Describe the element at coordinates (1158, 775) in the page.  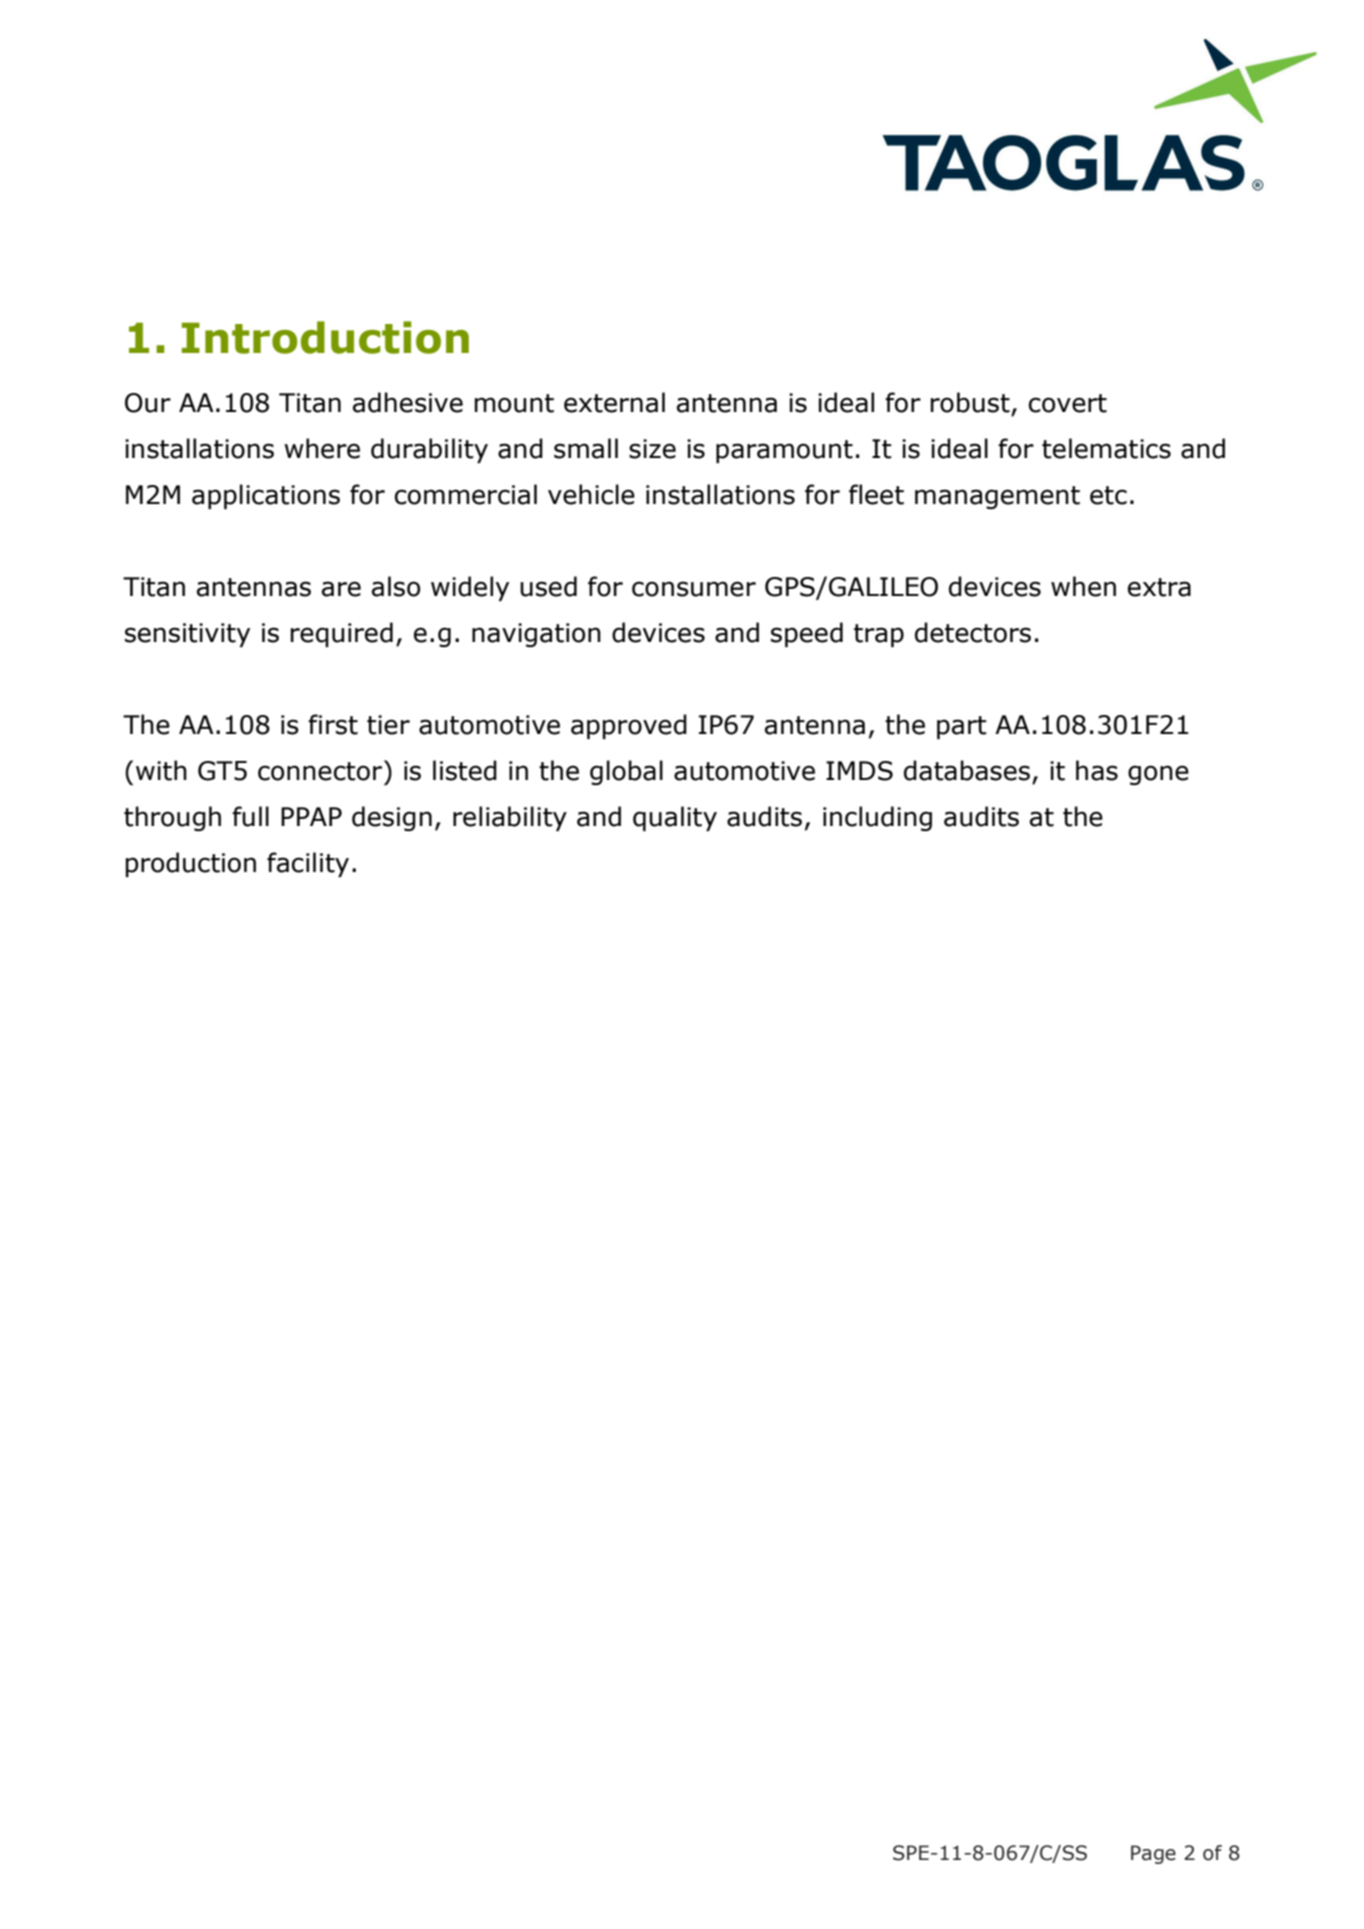
I see `gone` at that location.
